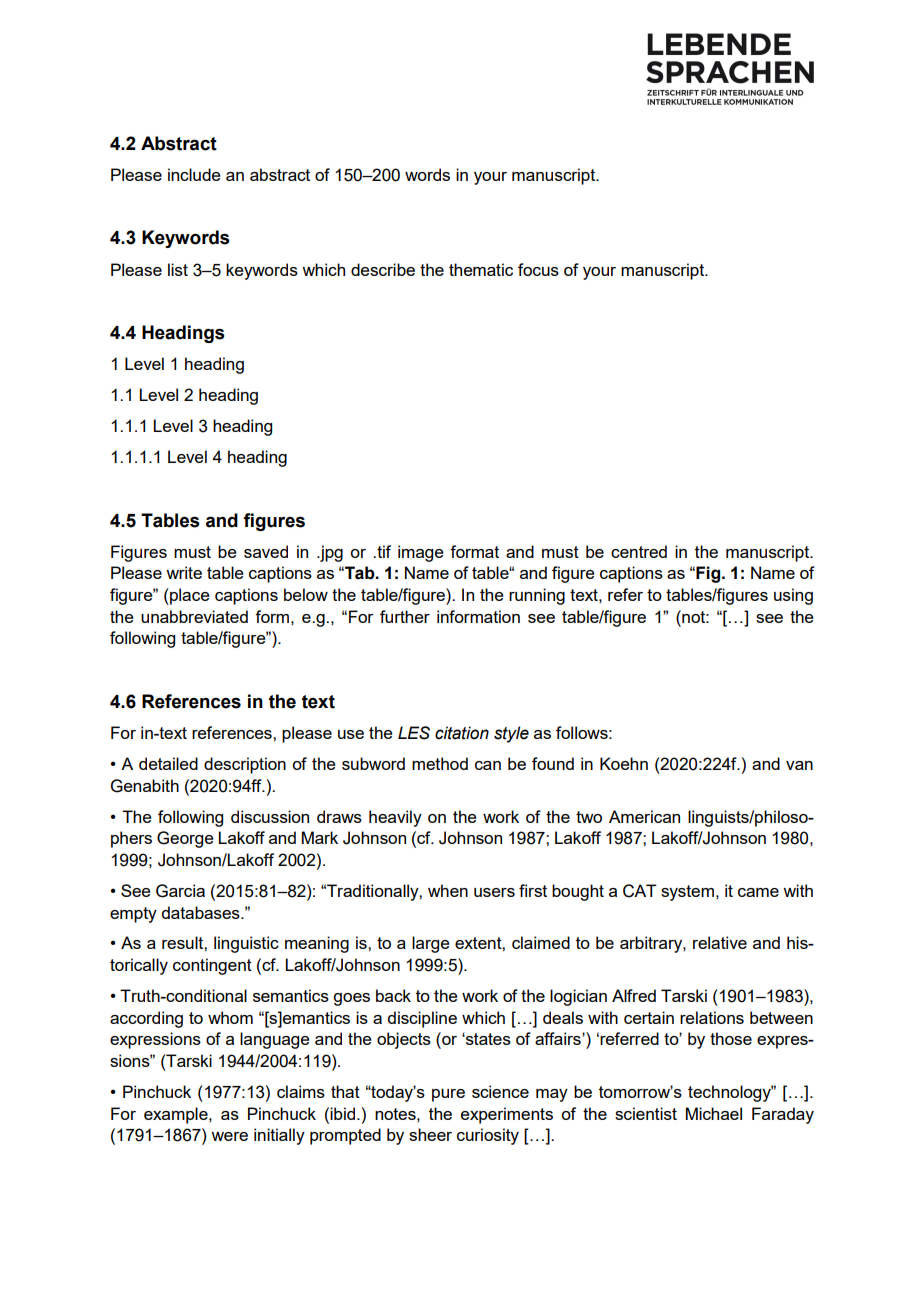 This page has width=924, height=1308. Describe the element at coordinates (448, 1095) in the page. I see `pure` at that location.
